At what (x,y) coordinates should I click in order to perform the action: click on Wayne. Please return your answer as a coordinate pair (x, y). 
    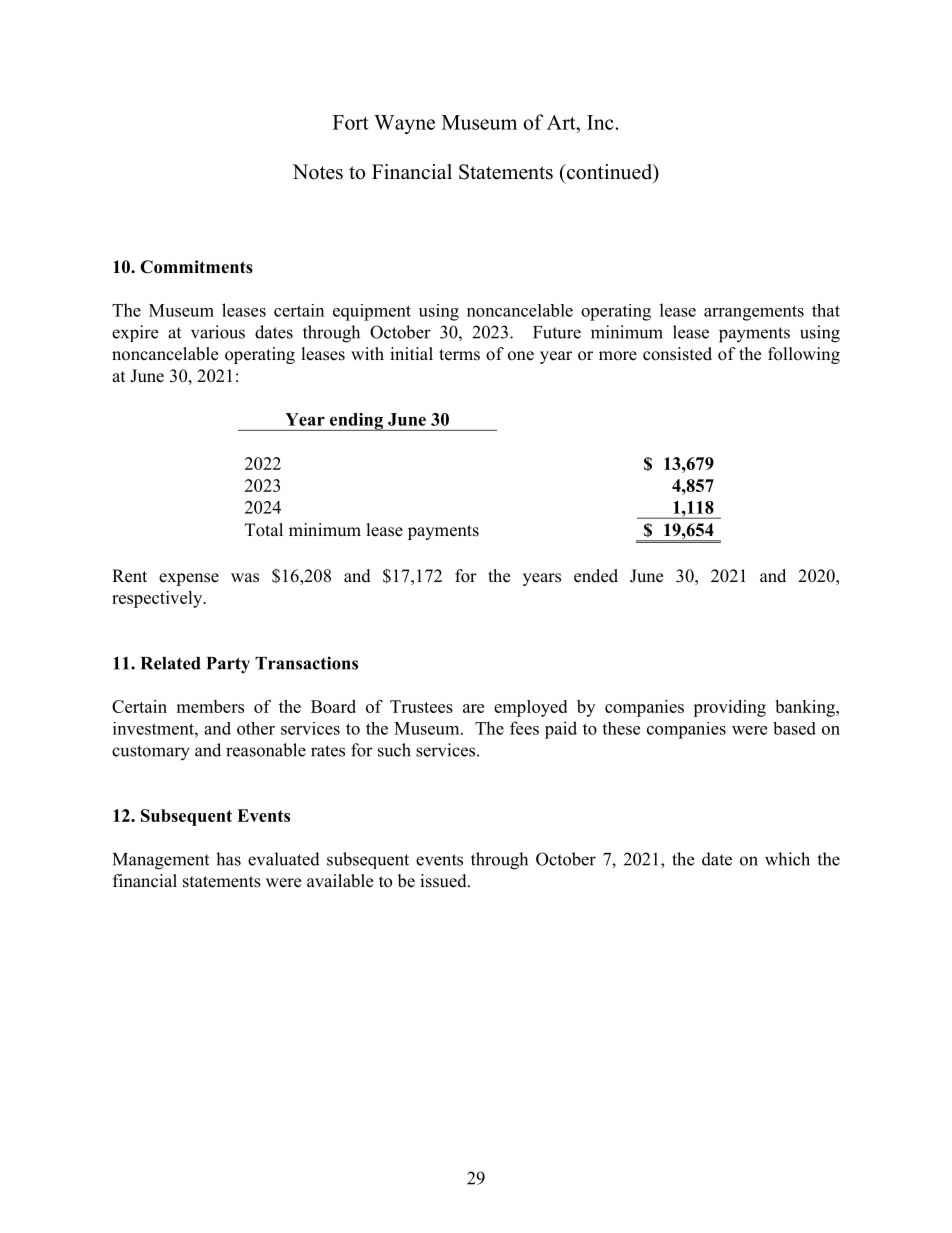
    Looking at the image, I should click on (404, 124).
